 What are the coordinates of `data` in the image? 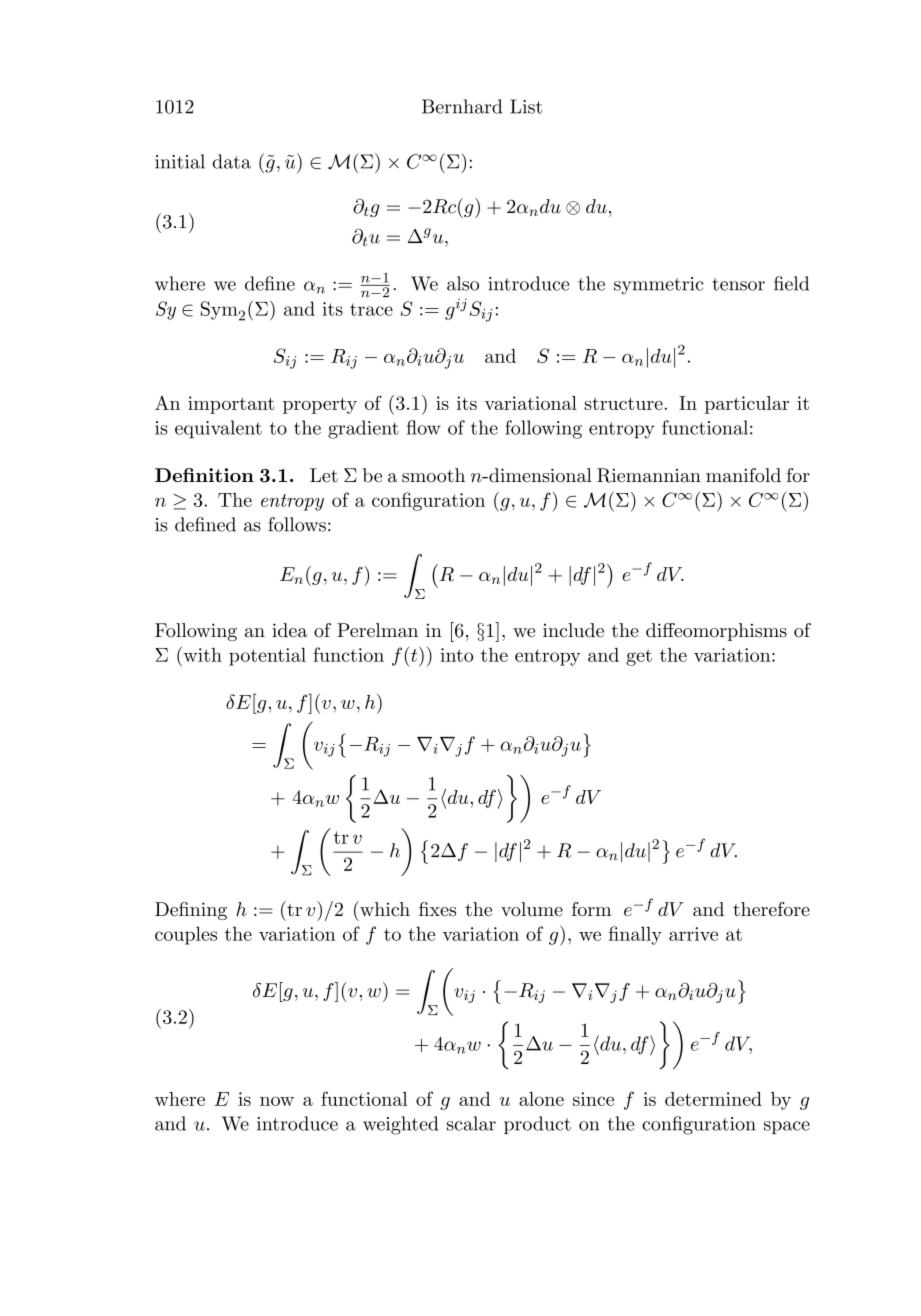 It's located at (232, 161).
